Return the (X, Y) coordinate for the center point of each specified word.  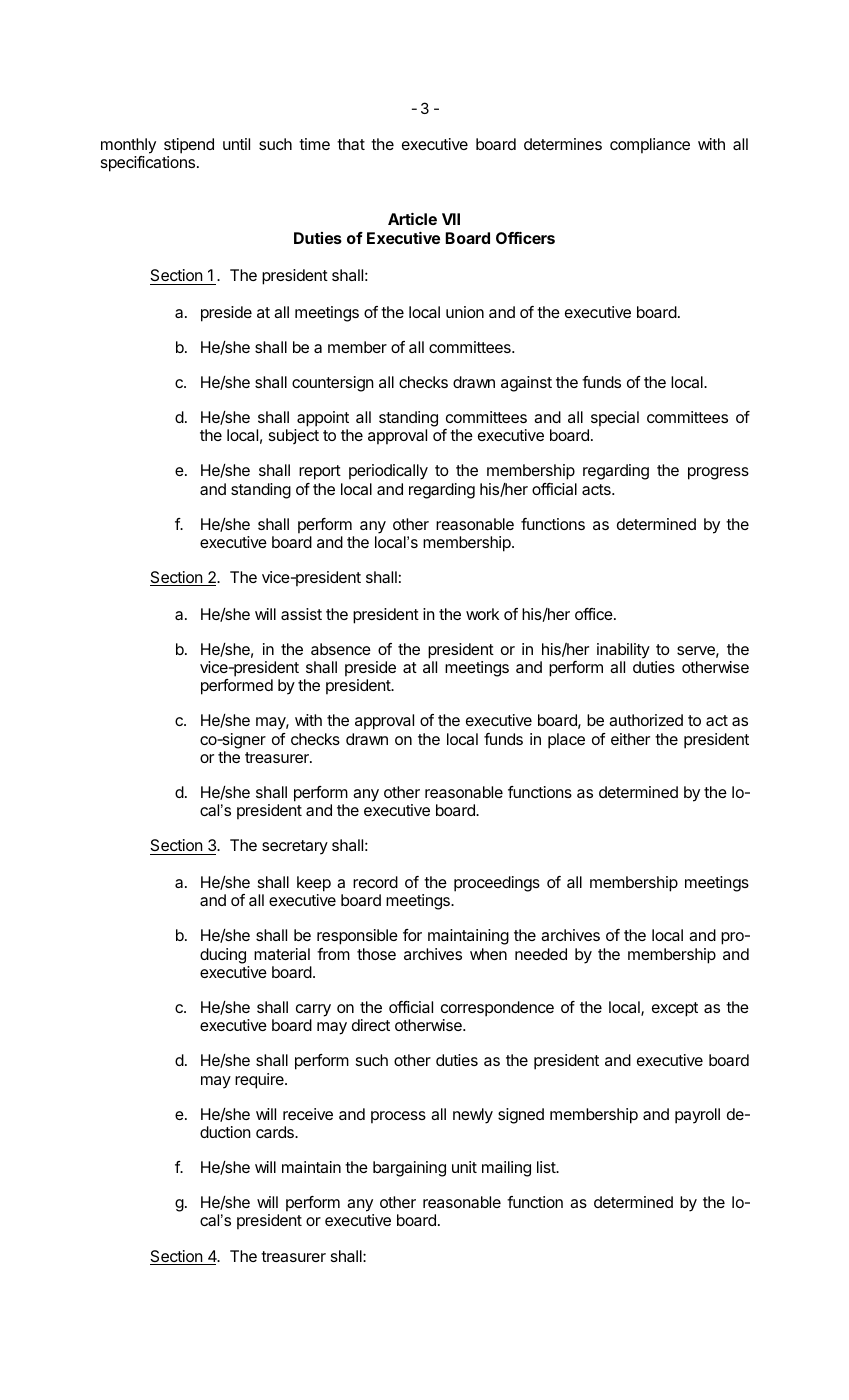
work (482, 614)
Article (412, 219)
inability (623, 651)
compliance (650, 146)
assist (301, 614)
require (260, 1081)
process (398, 1117)
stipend (189, 146)
